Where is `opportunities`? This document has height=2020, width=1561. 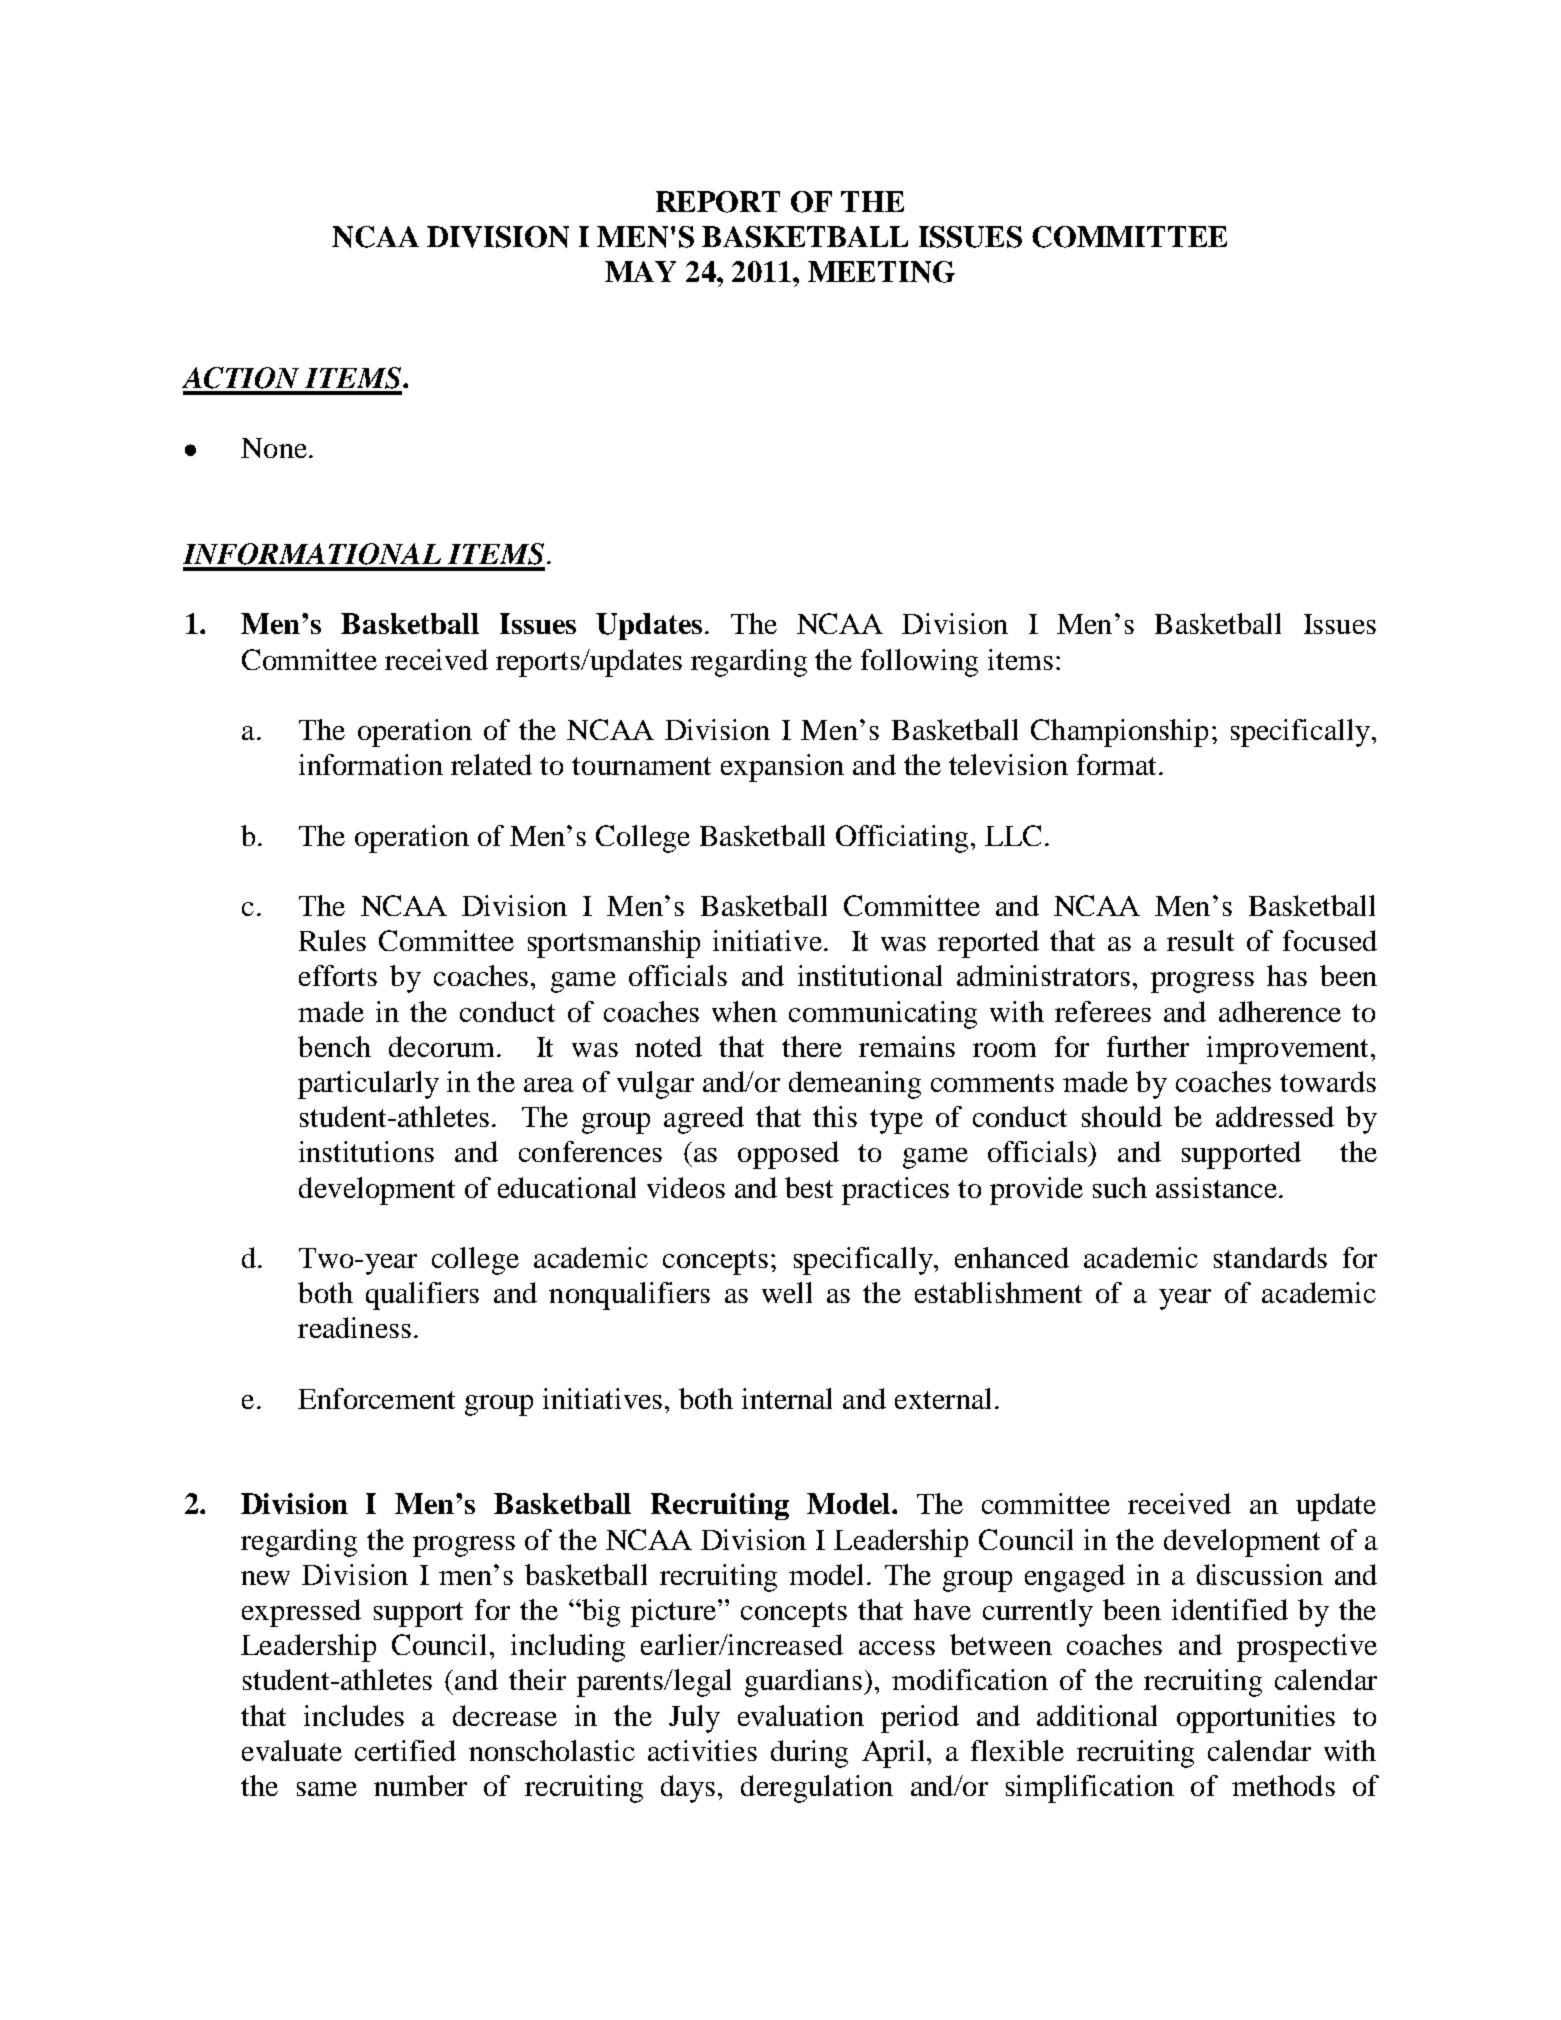
opportunities is located at coordinates (1256, 1719).
